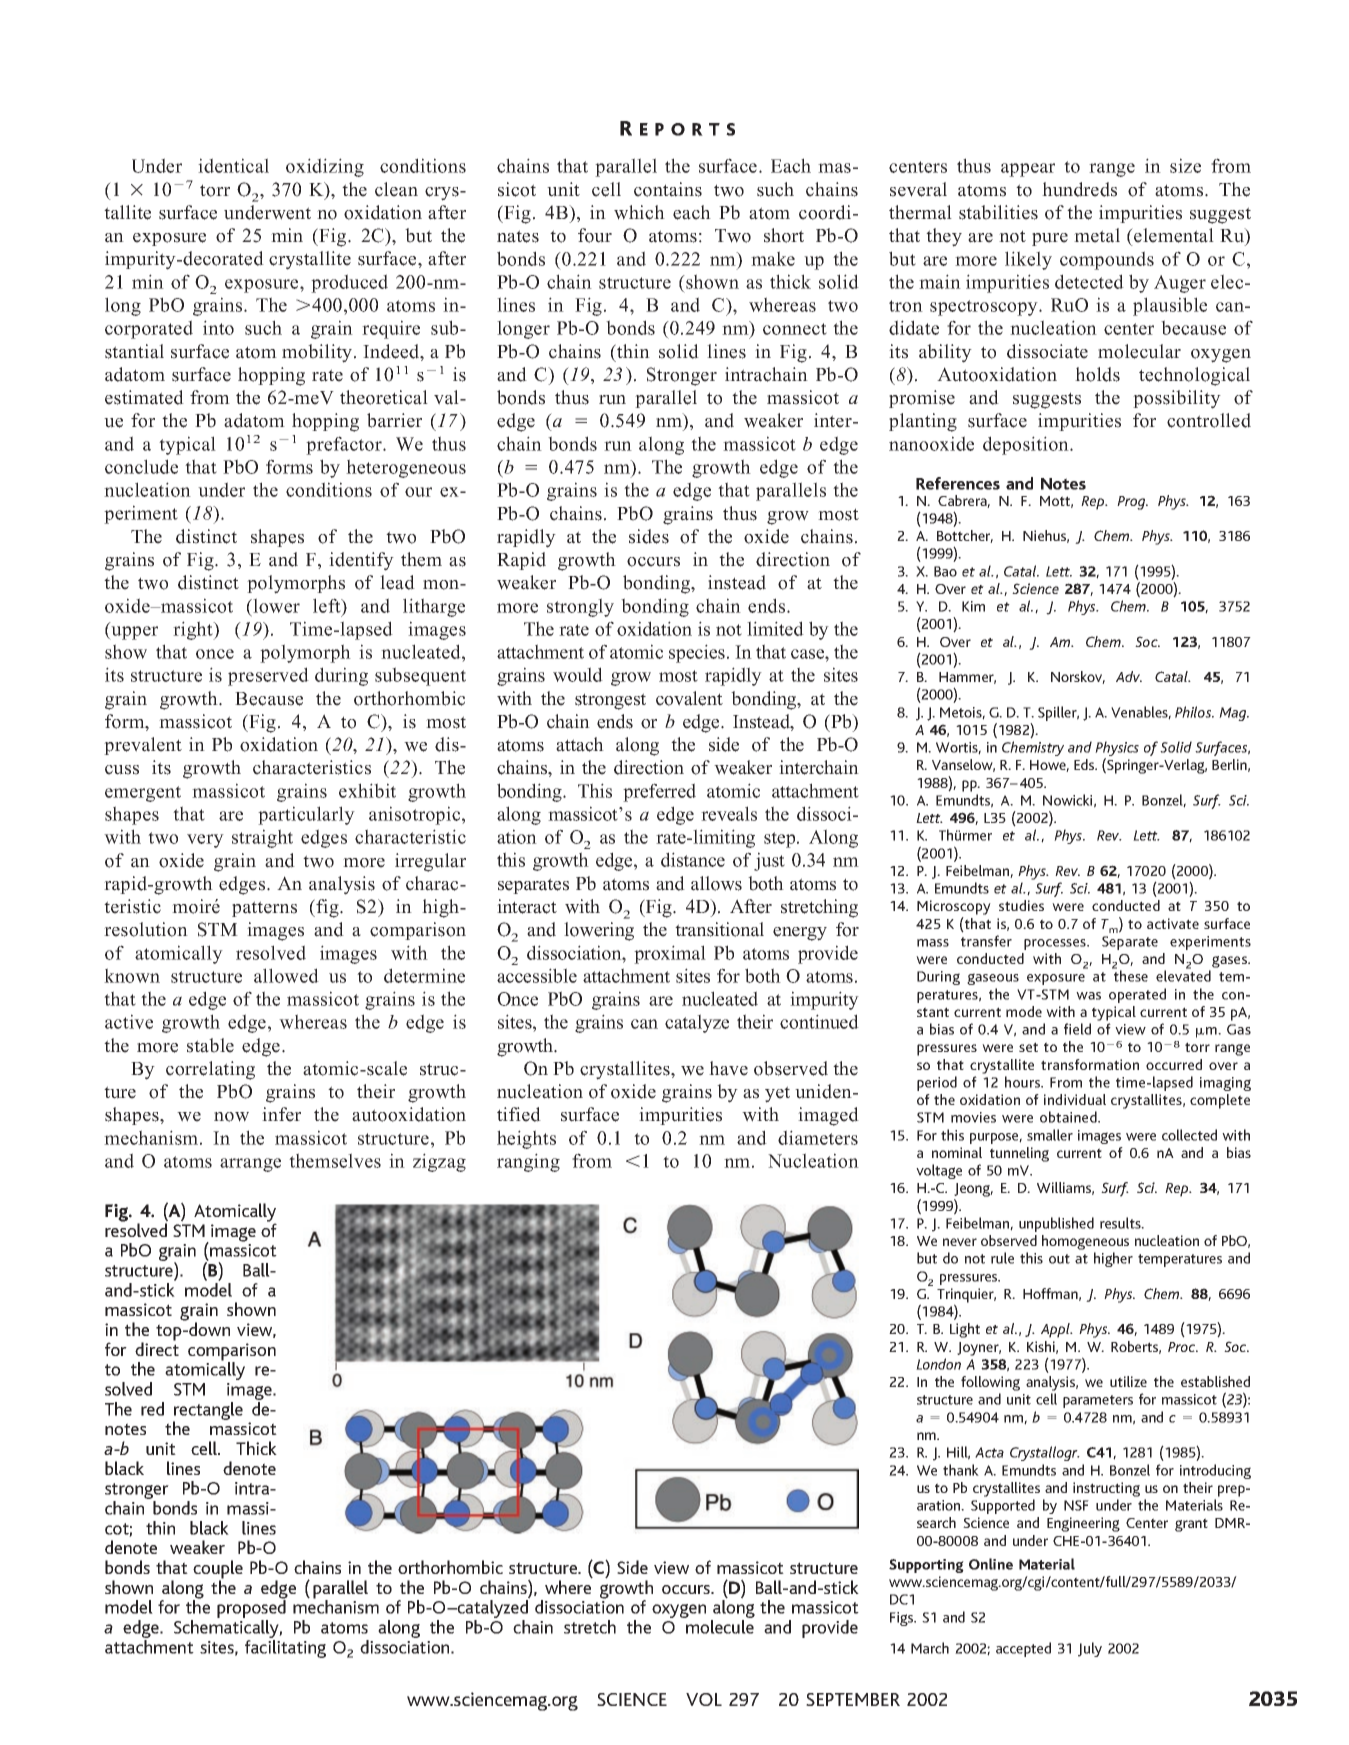  Describe the element at coordinates (264, 909) in the document. I see `patterns` at that location.
